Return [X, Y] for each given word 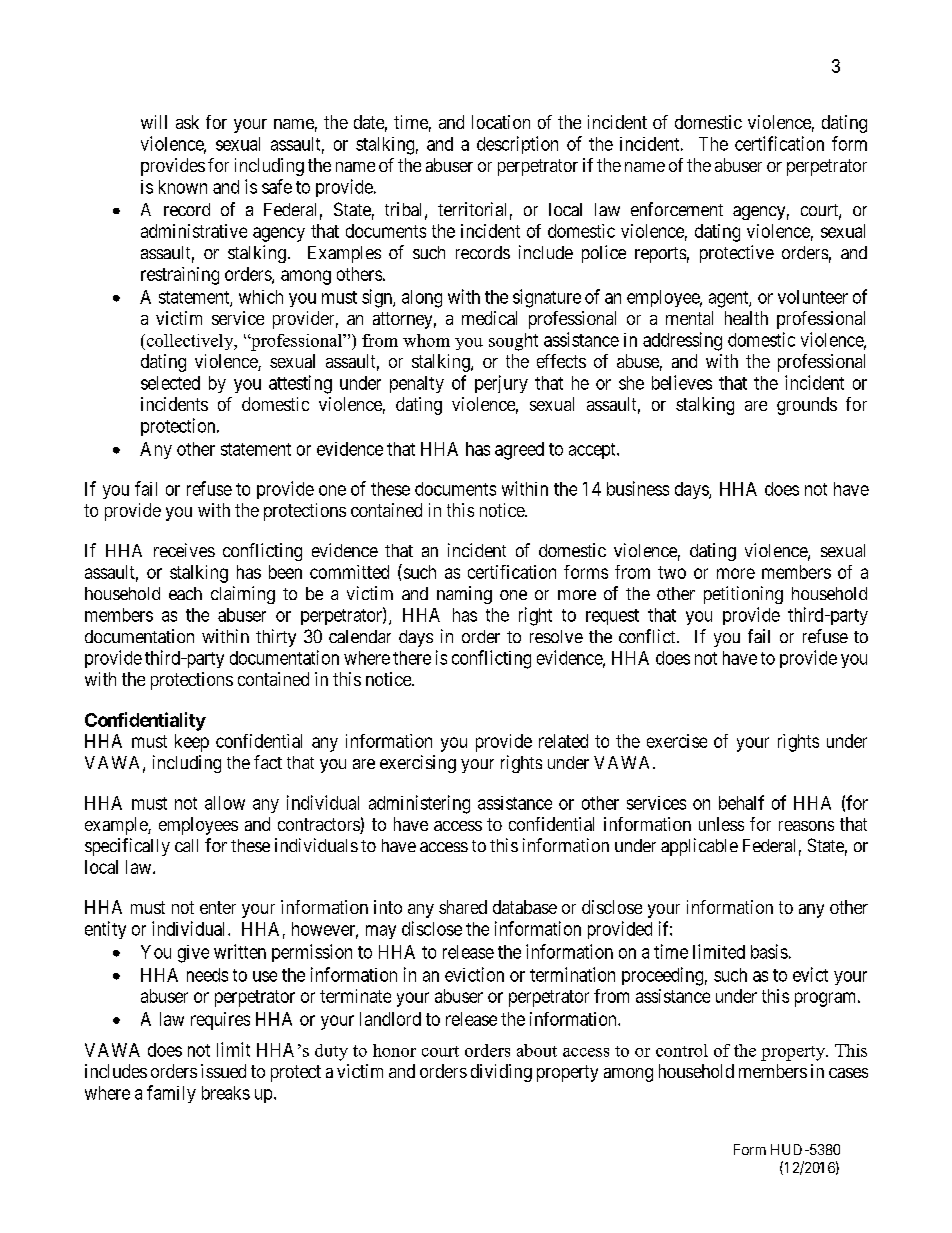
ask [187, 122]
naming [464, 595]
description [517, 145]
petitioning [743, 595]
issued [223, 1071]
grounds [807, 406]
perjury [501, 384]
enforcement [677, 209]
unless [721, 824]
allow [225, 803]
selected [170, 383]
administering [419, 804]
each [185, 593]
